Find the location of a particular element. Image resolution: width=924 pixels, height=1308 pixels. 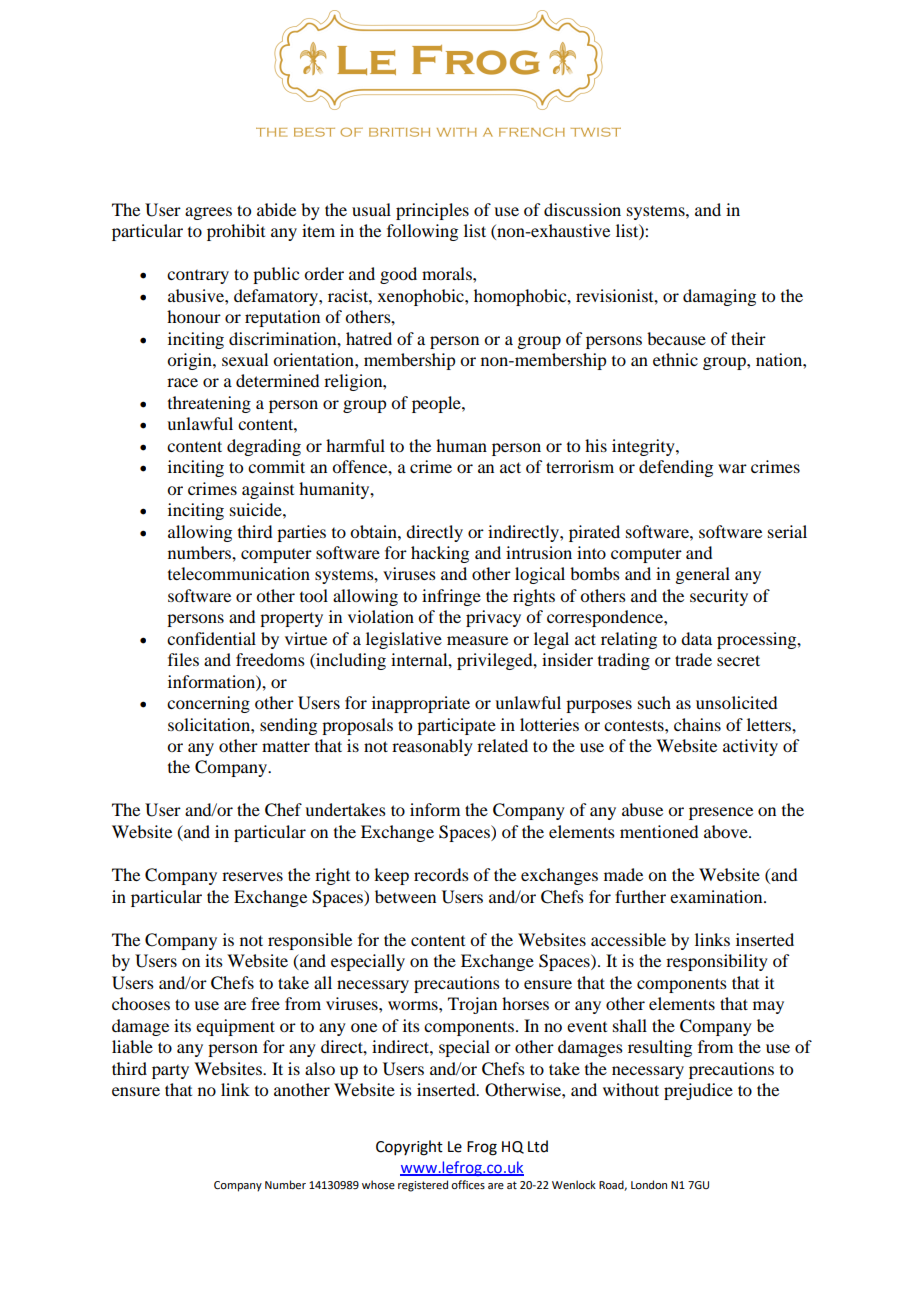

prohibit is located at coordinates (236, 232).
